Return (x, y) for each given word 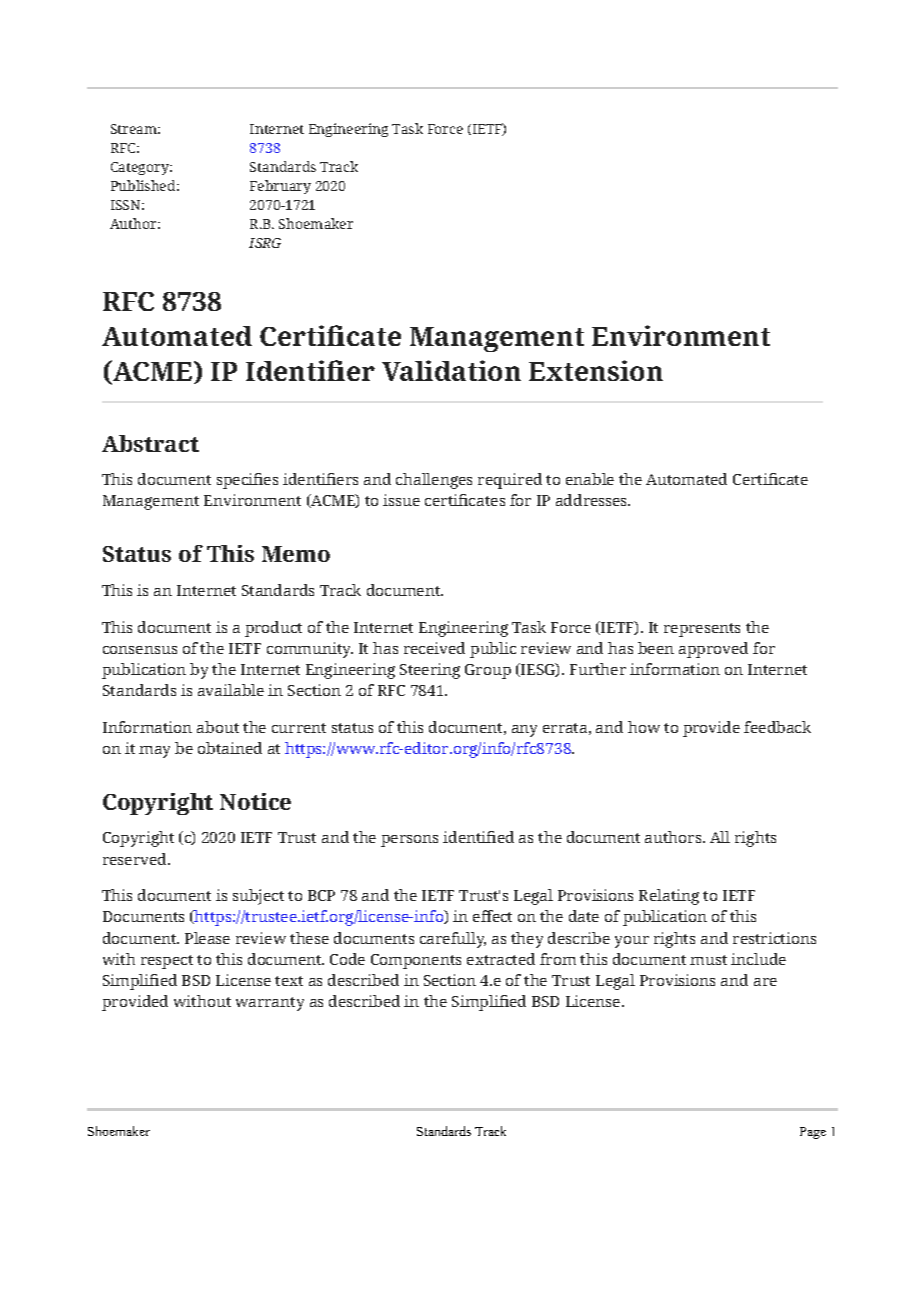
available (231, 690)
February (280, 187)
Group (488, 671)
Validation (451, 370)
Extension (596, 370)
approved (713, 650)
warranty (270, 1004)
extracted (501, 959)
